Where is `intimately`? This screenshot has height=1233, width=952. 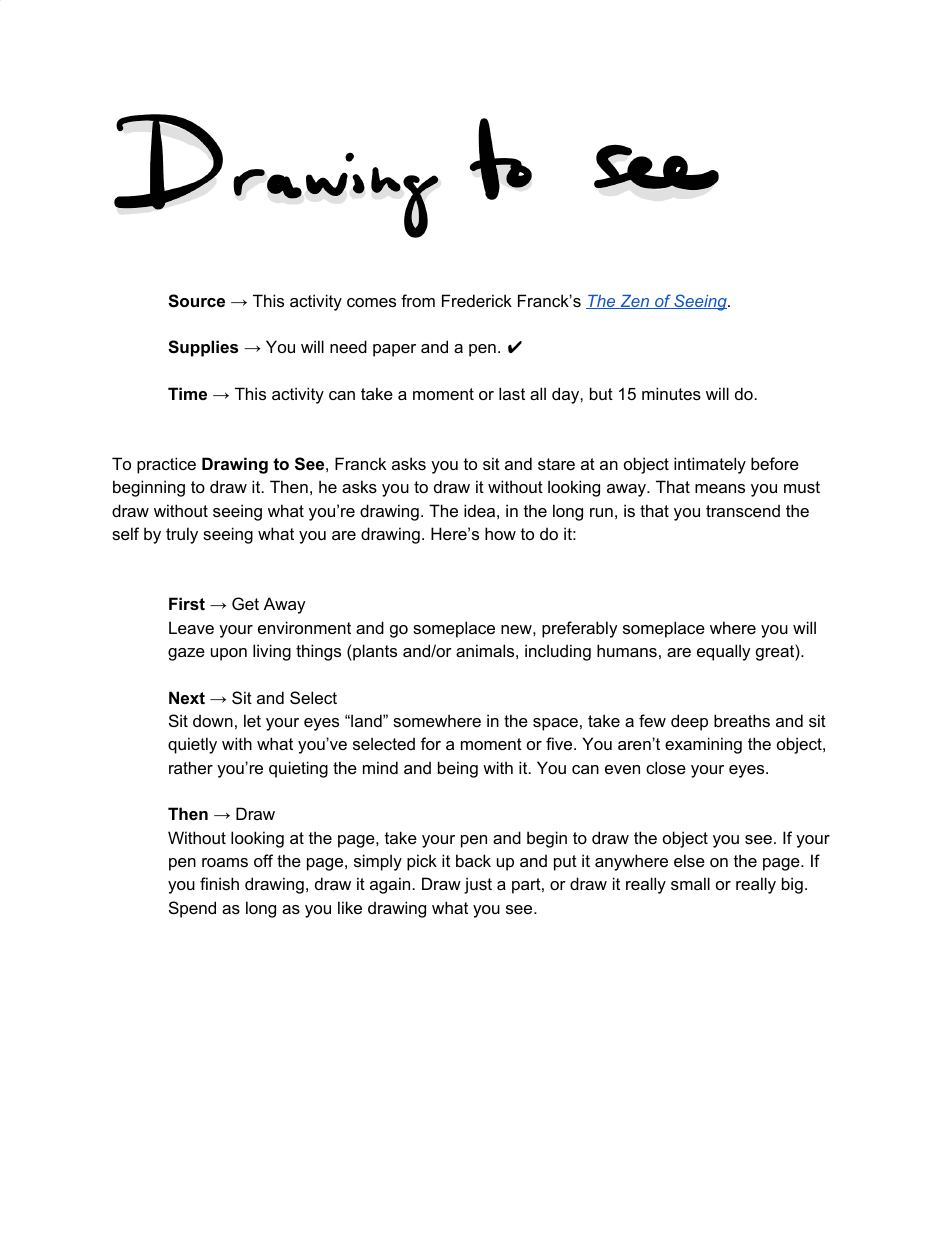
intimately is located at coordinates (710, 465).
